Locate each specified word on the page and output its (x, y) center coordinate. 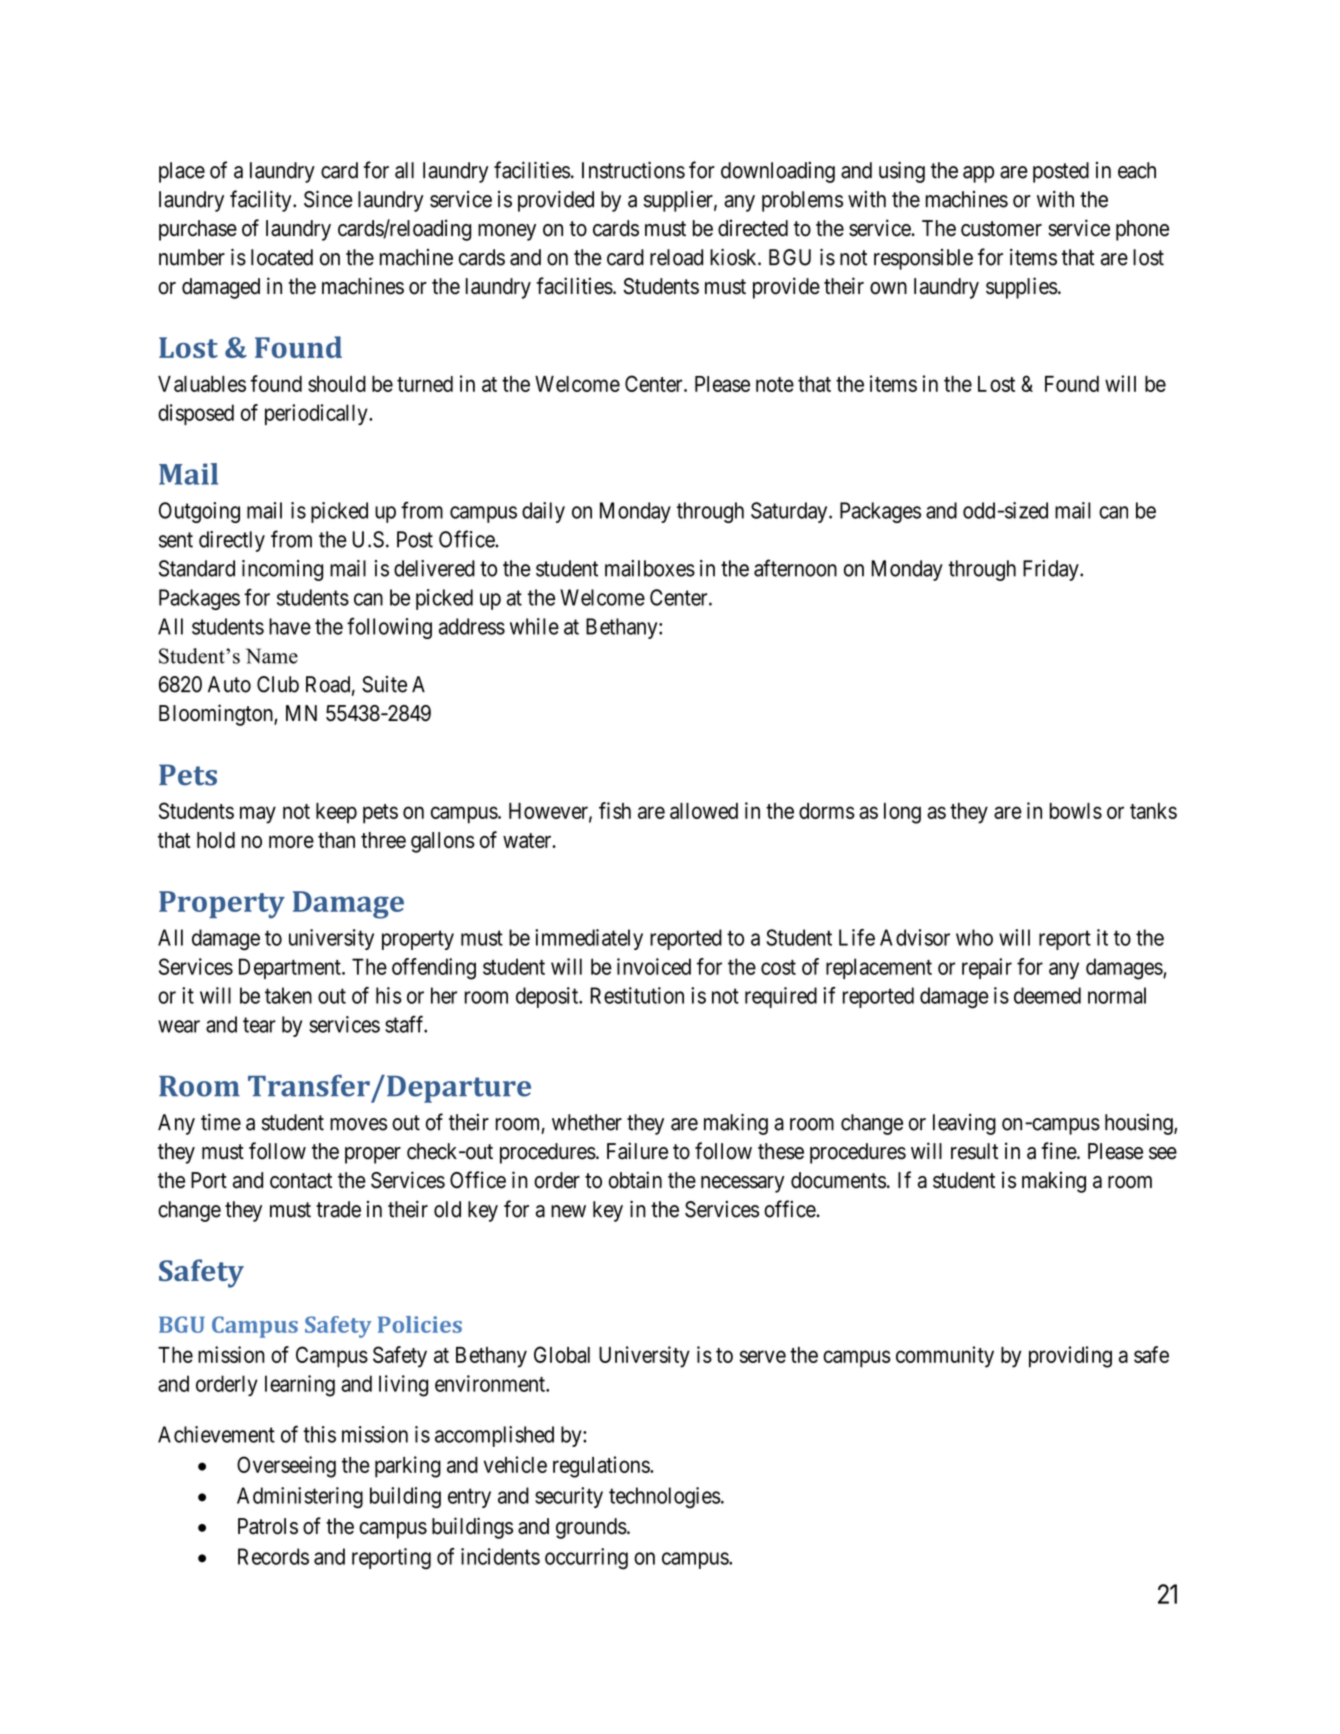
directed (753, 228)
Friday (1052, 570)
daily (543, 512)
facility (262, 201)
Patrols (268, 1526)
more (291, 841)
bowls (1076, 811)
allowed (704, 811)
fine (1059, 1151)
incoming (282, 570)
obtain (635, 1180)
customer (1001, 229)
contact (301, 1181)
